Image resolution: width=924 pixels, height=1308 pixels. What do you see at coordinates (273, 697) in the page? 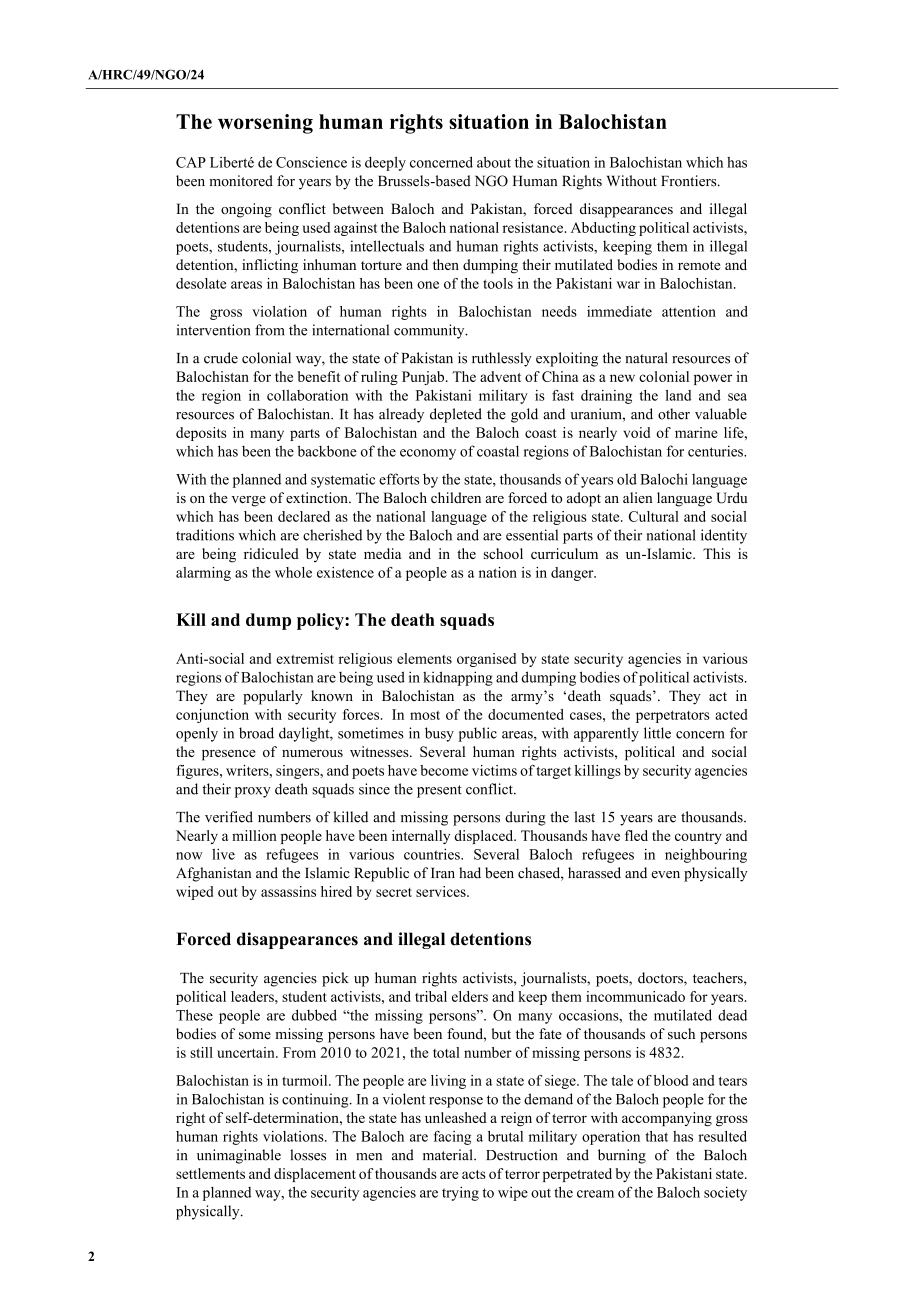
I see `popularly` at bounding box center [273, 697].
